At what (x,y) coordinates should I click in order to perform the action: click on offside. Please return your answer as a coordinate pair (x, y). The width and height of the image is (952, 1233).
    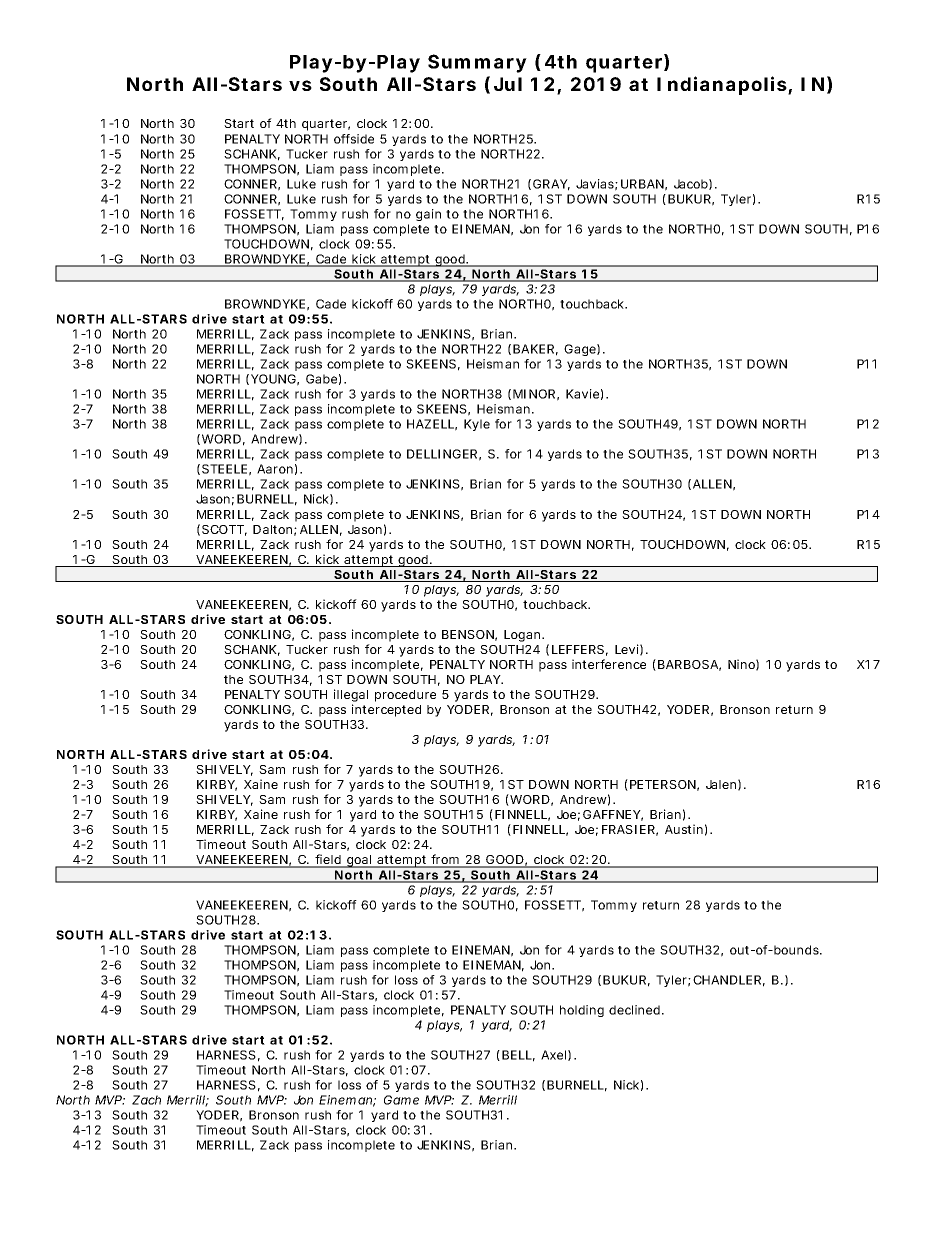
    Looking at the image, I should click on (354, 139).
